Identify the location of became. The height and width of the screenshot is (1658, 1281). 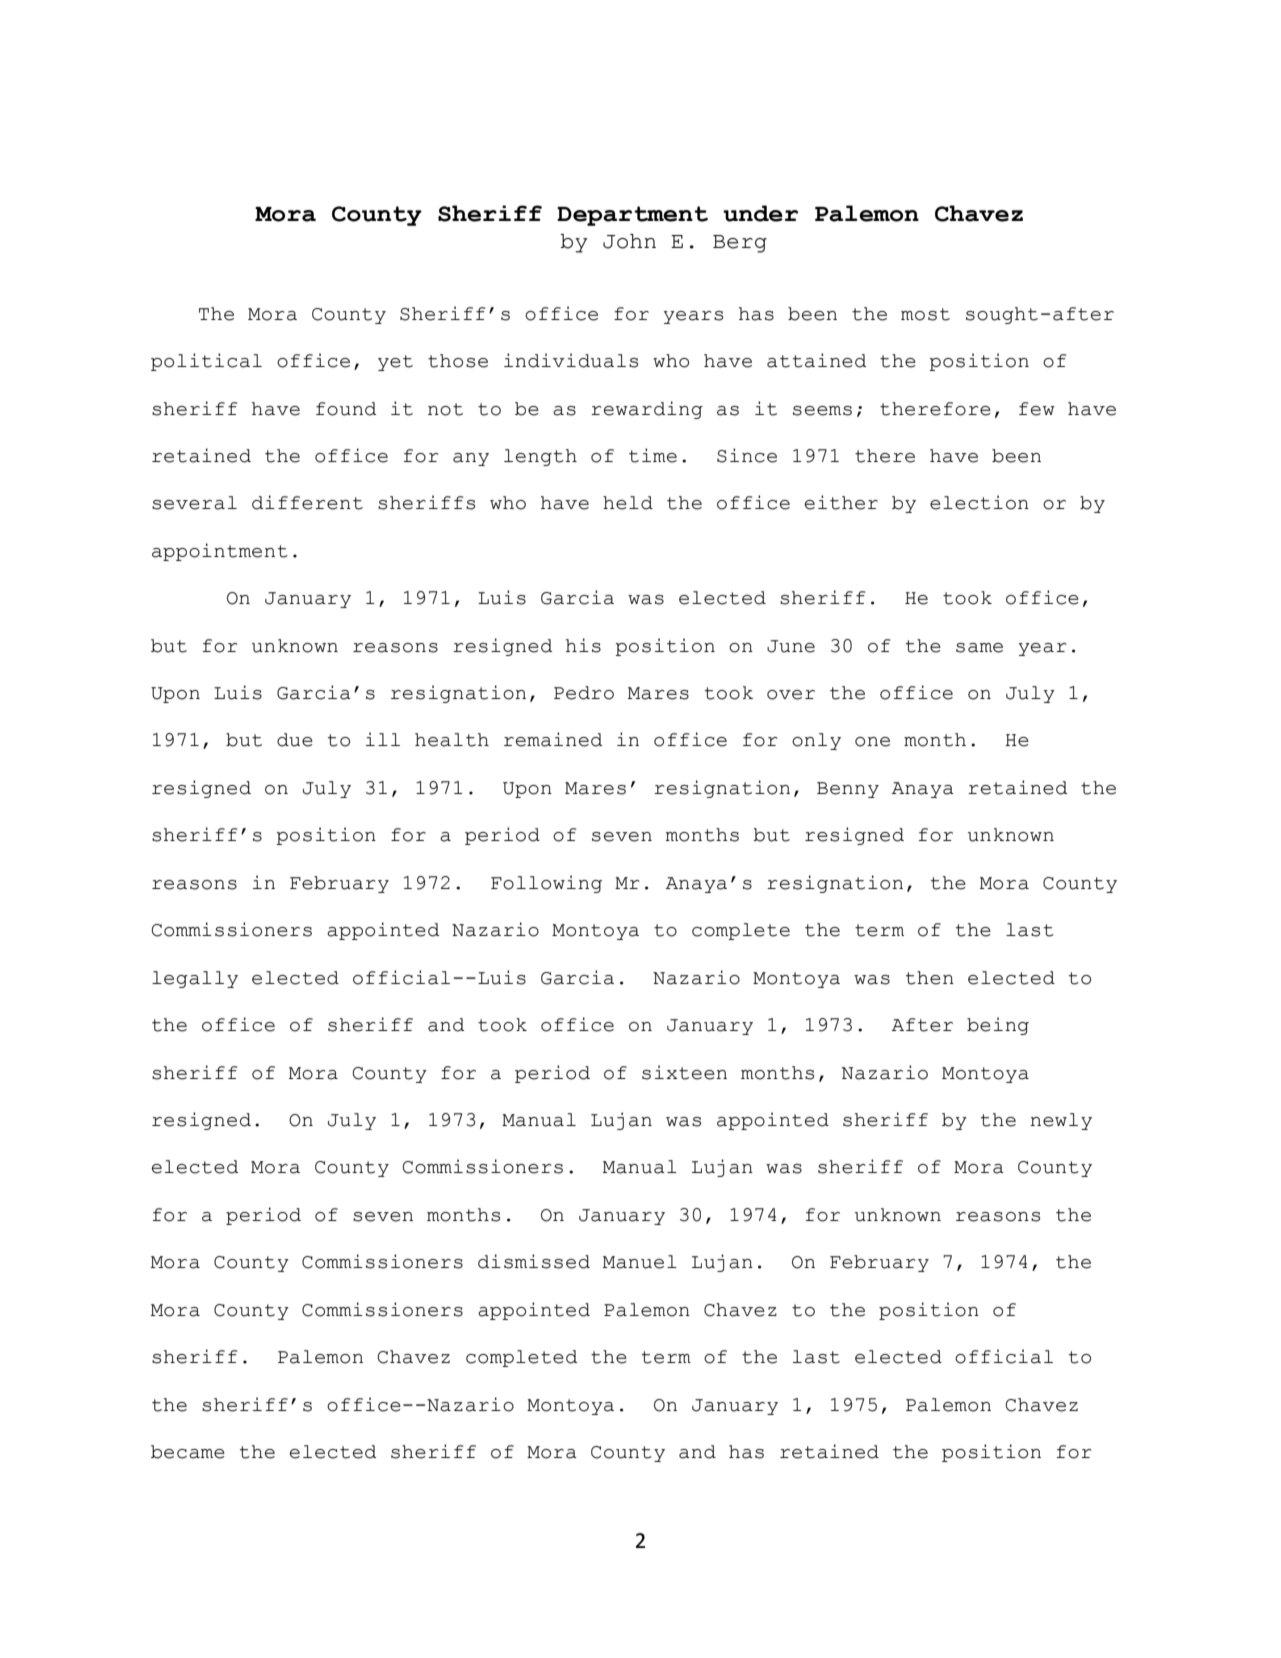
(188, 1452).
